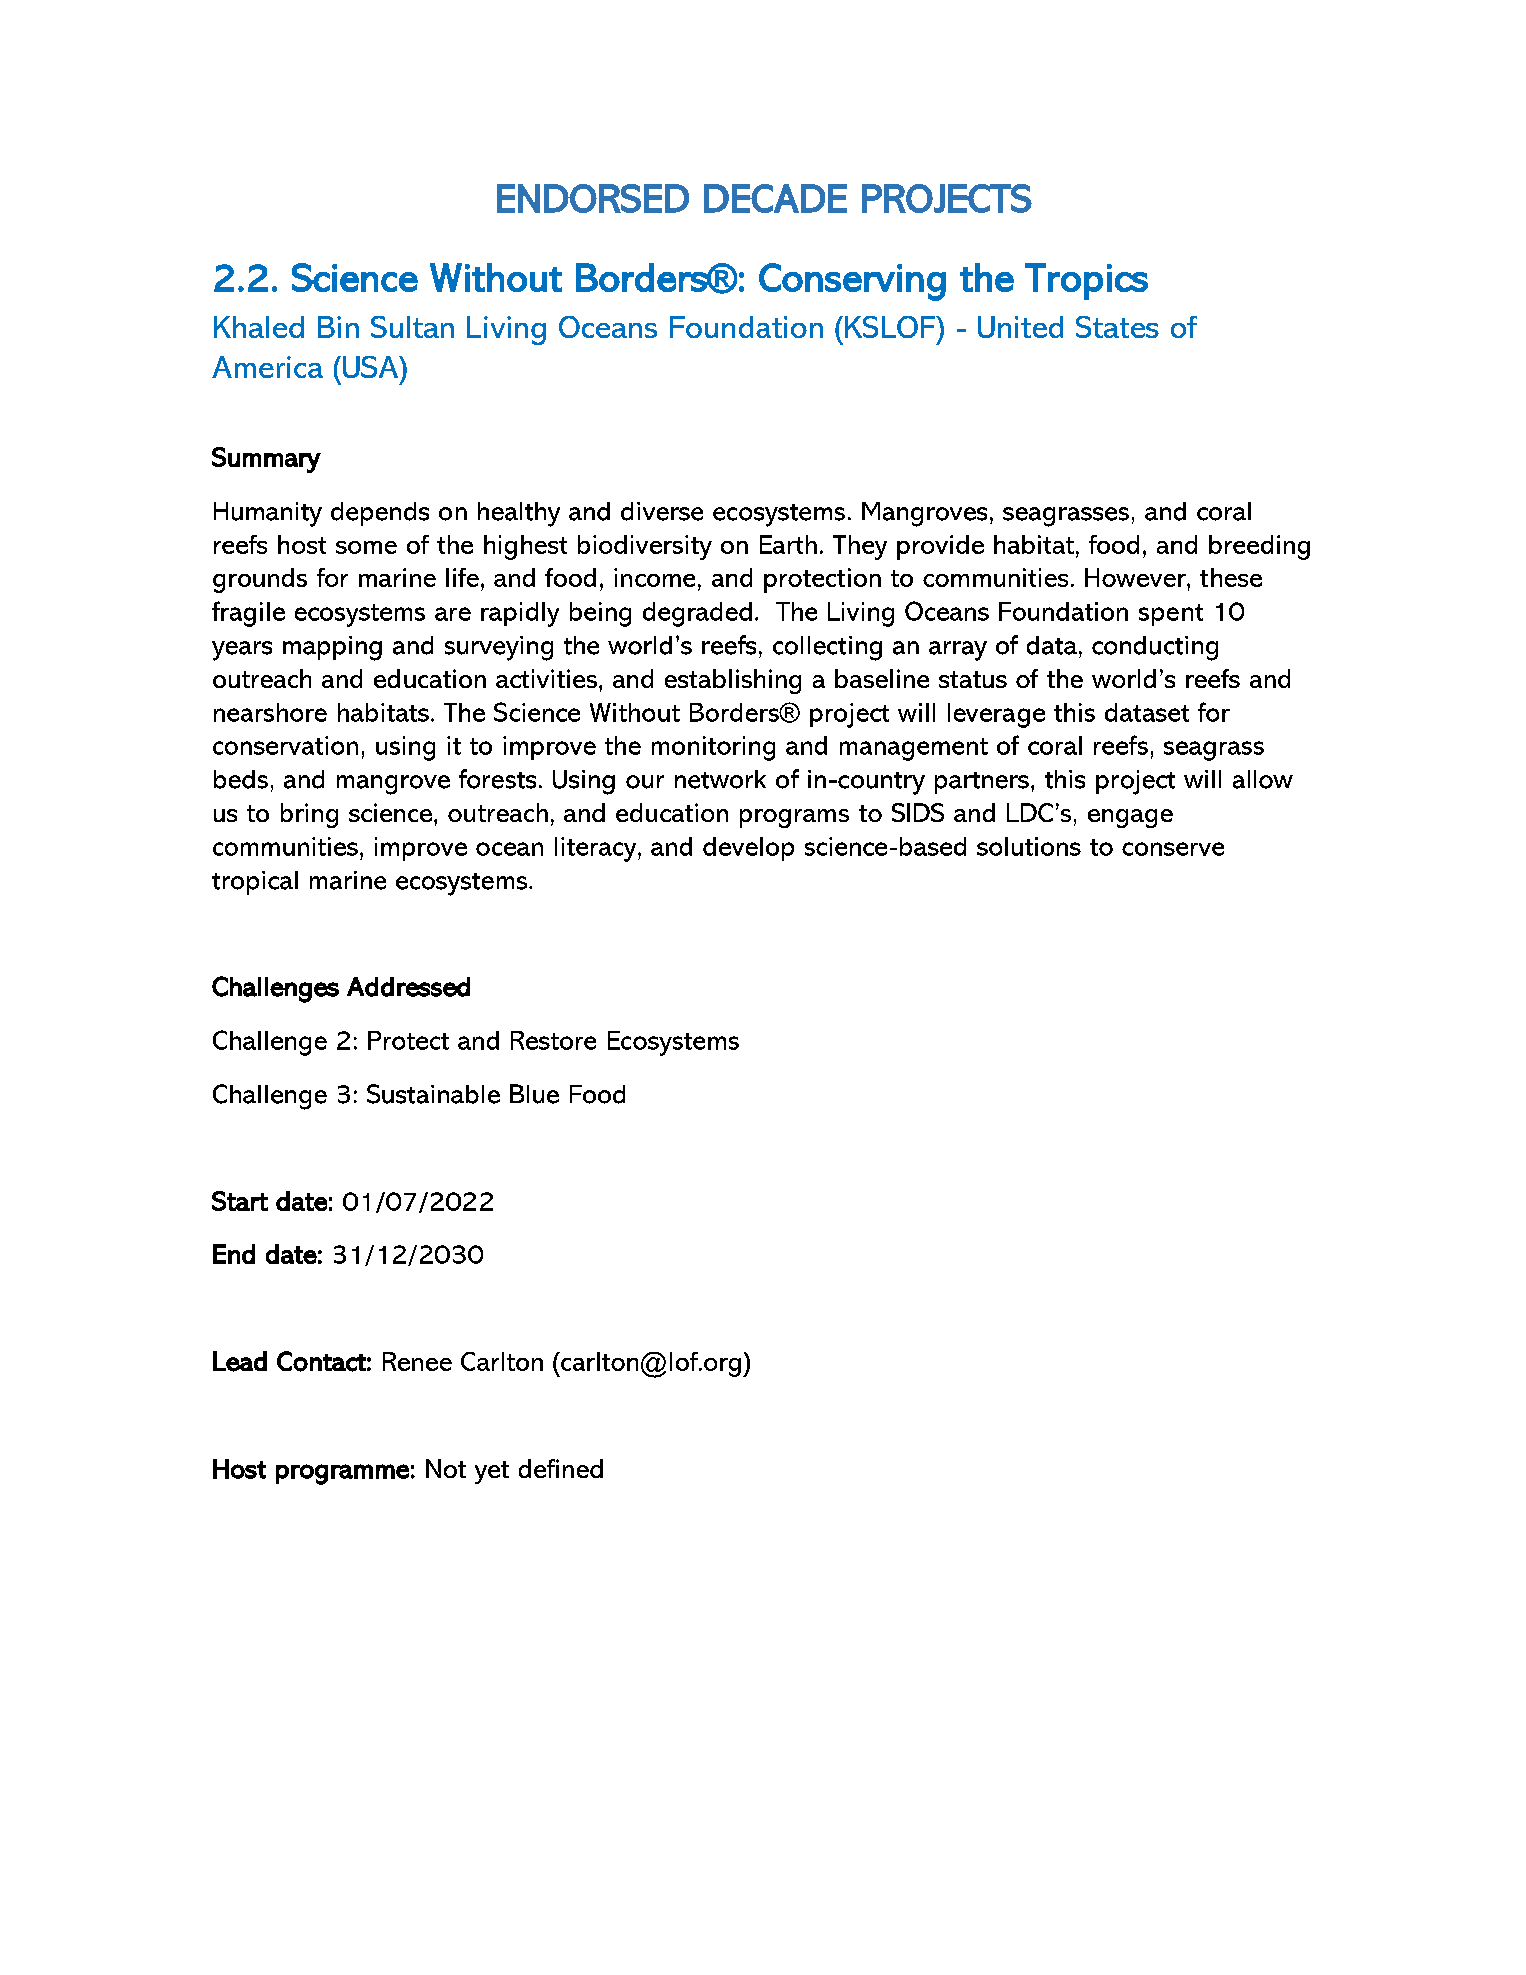  What do you see at coordinates (1086, 281) in the screenshot?
I see `Tropics` at bounding box center [1086, 281].
